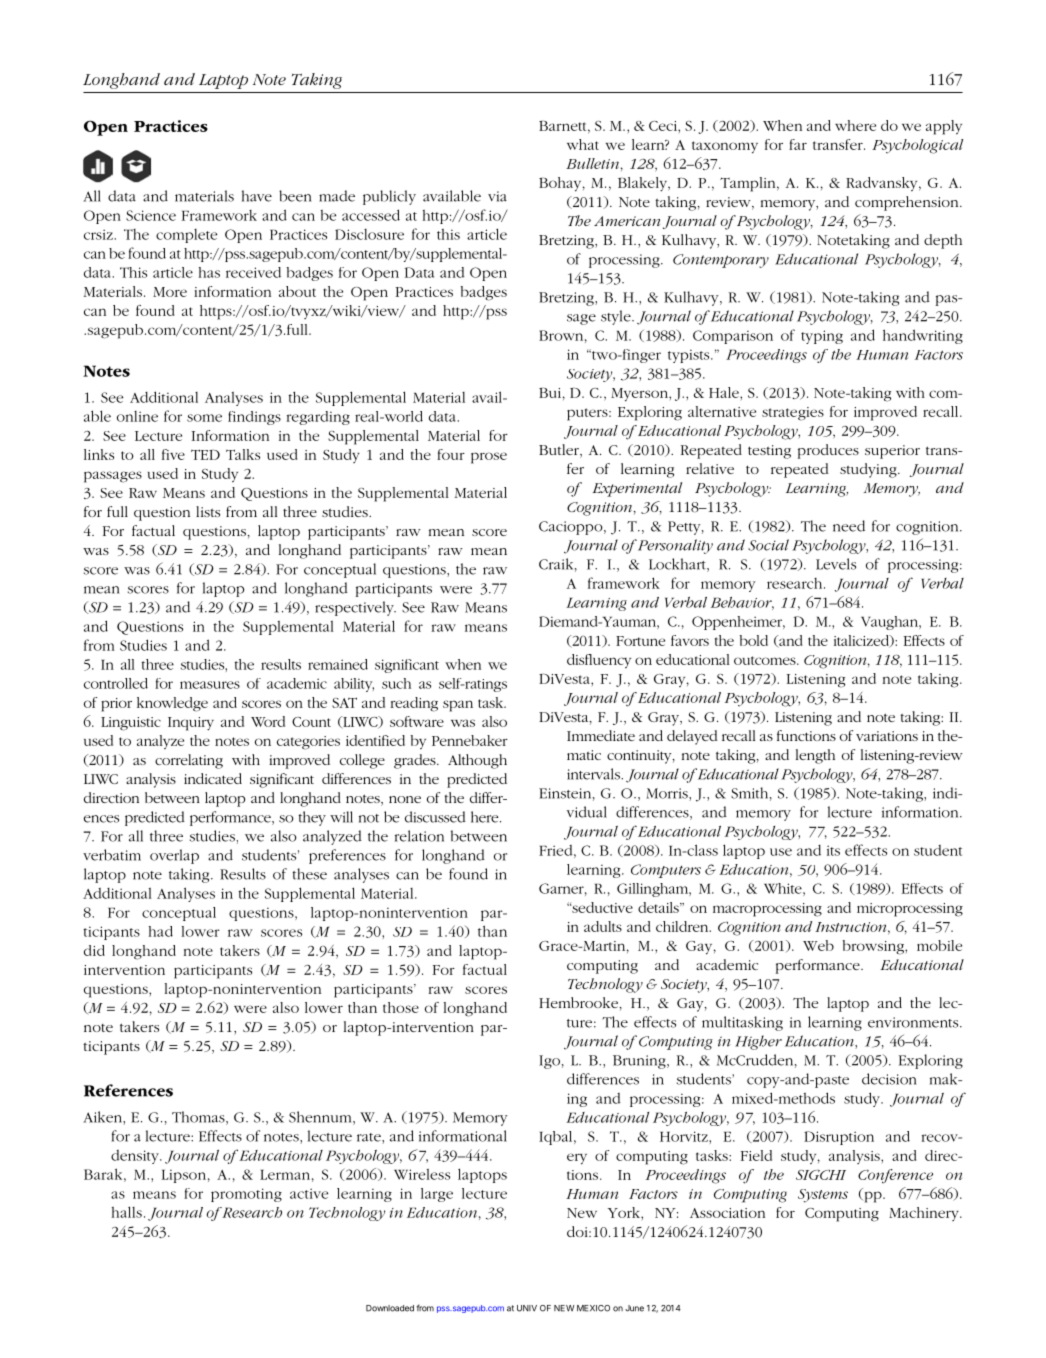 The width and height of the screenshot is (1046, 1358). I want to click on Pennebaker, so click(470, 740).
